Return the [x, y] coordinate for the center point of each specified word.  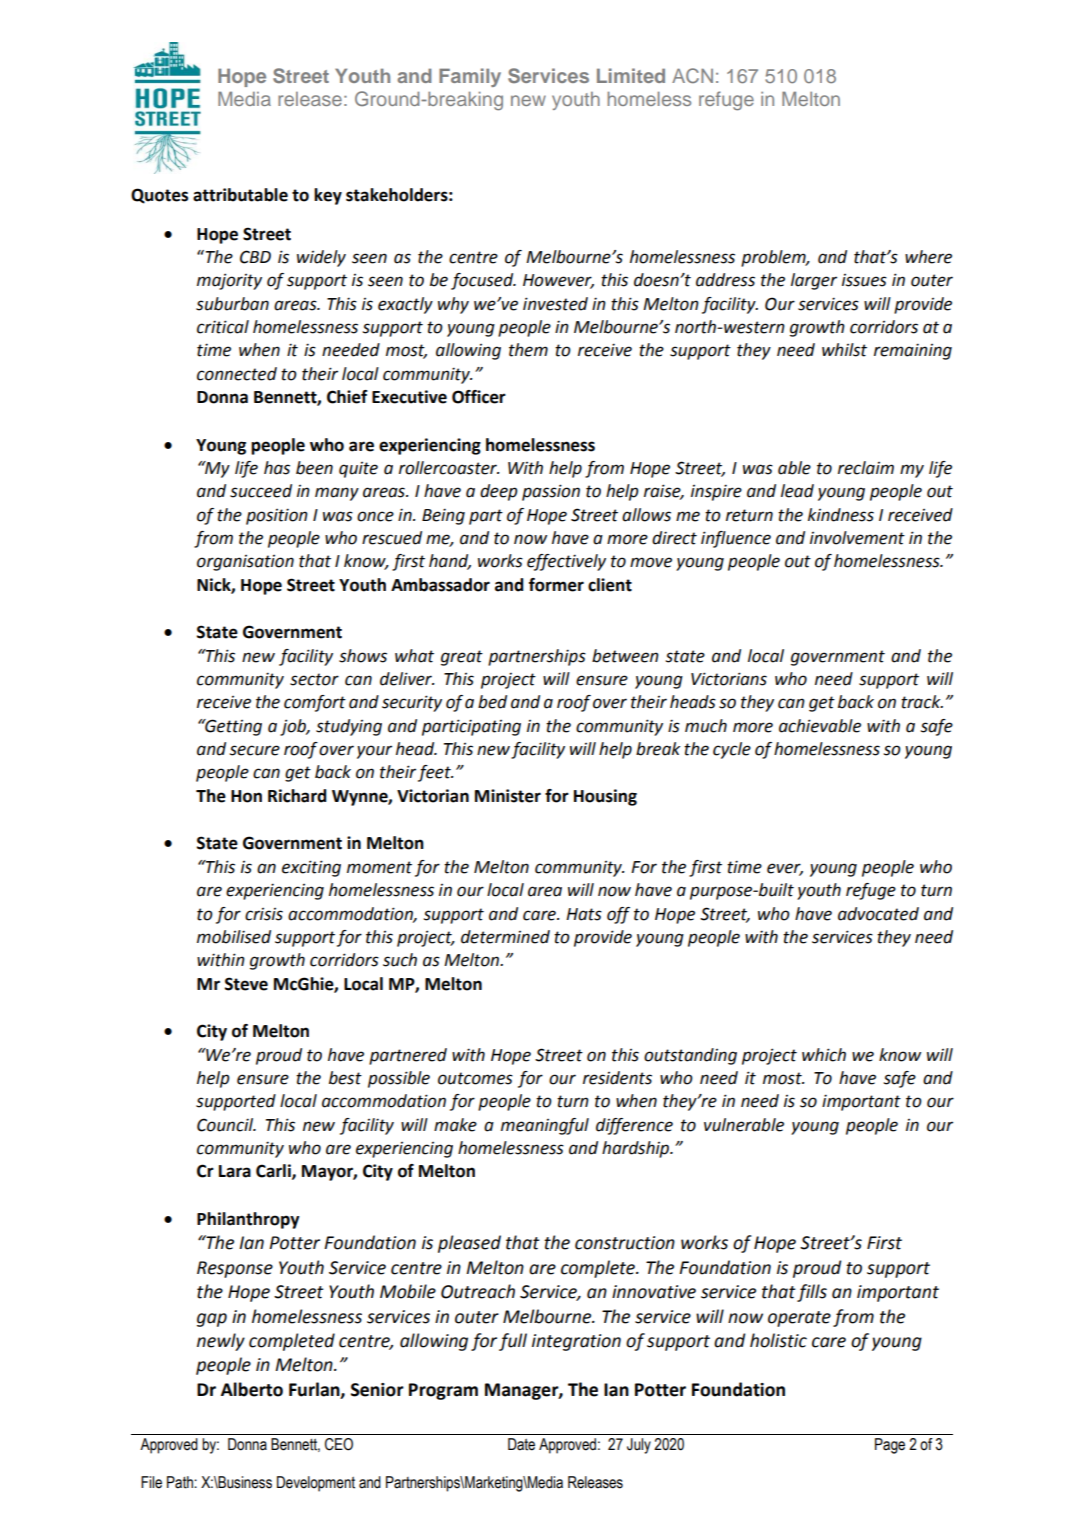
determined [505, 937]
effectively [566, 562]
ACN [692, 75]
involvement [857, 538]
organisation [245, 563]
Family [470, 77]
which [824, 1055]
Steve [246, 984]
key [328, 196]
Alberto [252, 1389]
